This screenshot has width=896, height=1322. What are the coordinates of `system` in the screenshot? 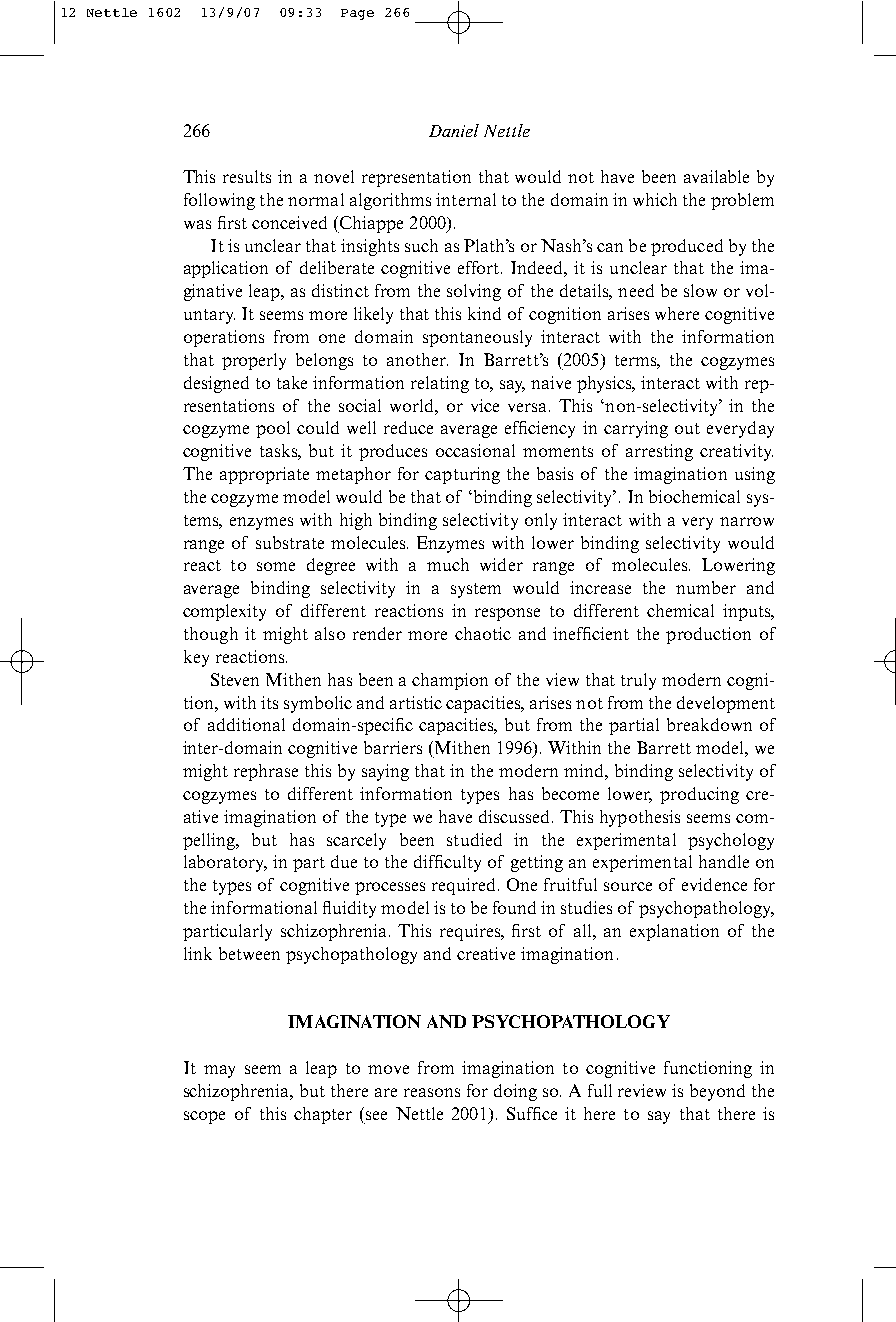 It's located at (476, 590).
